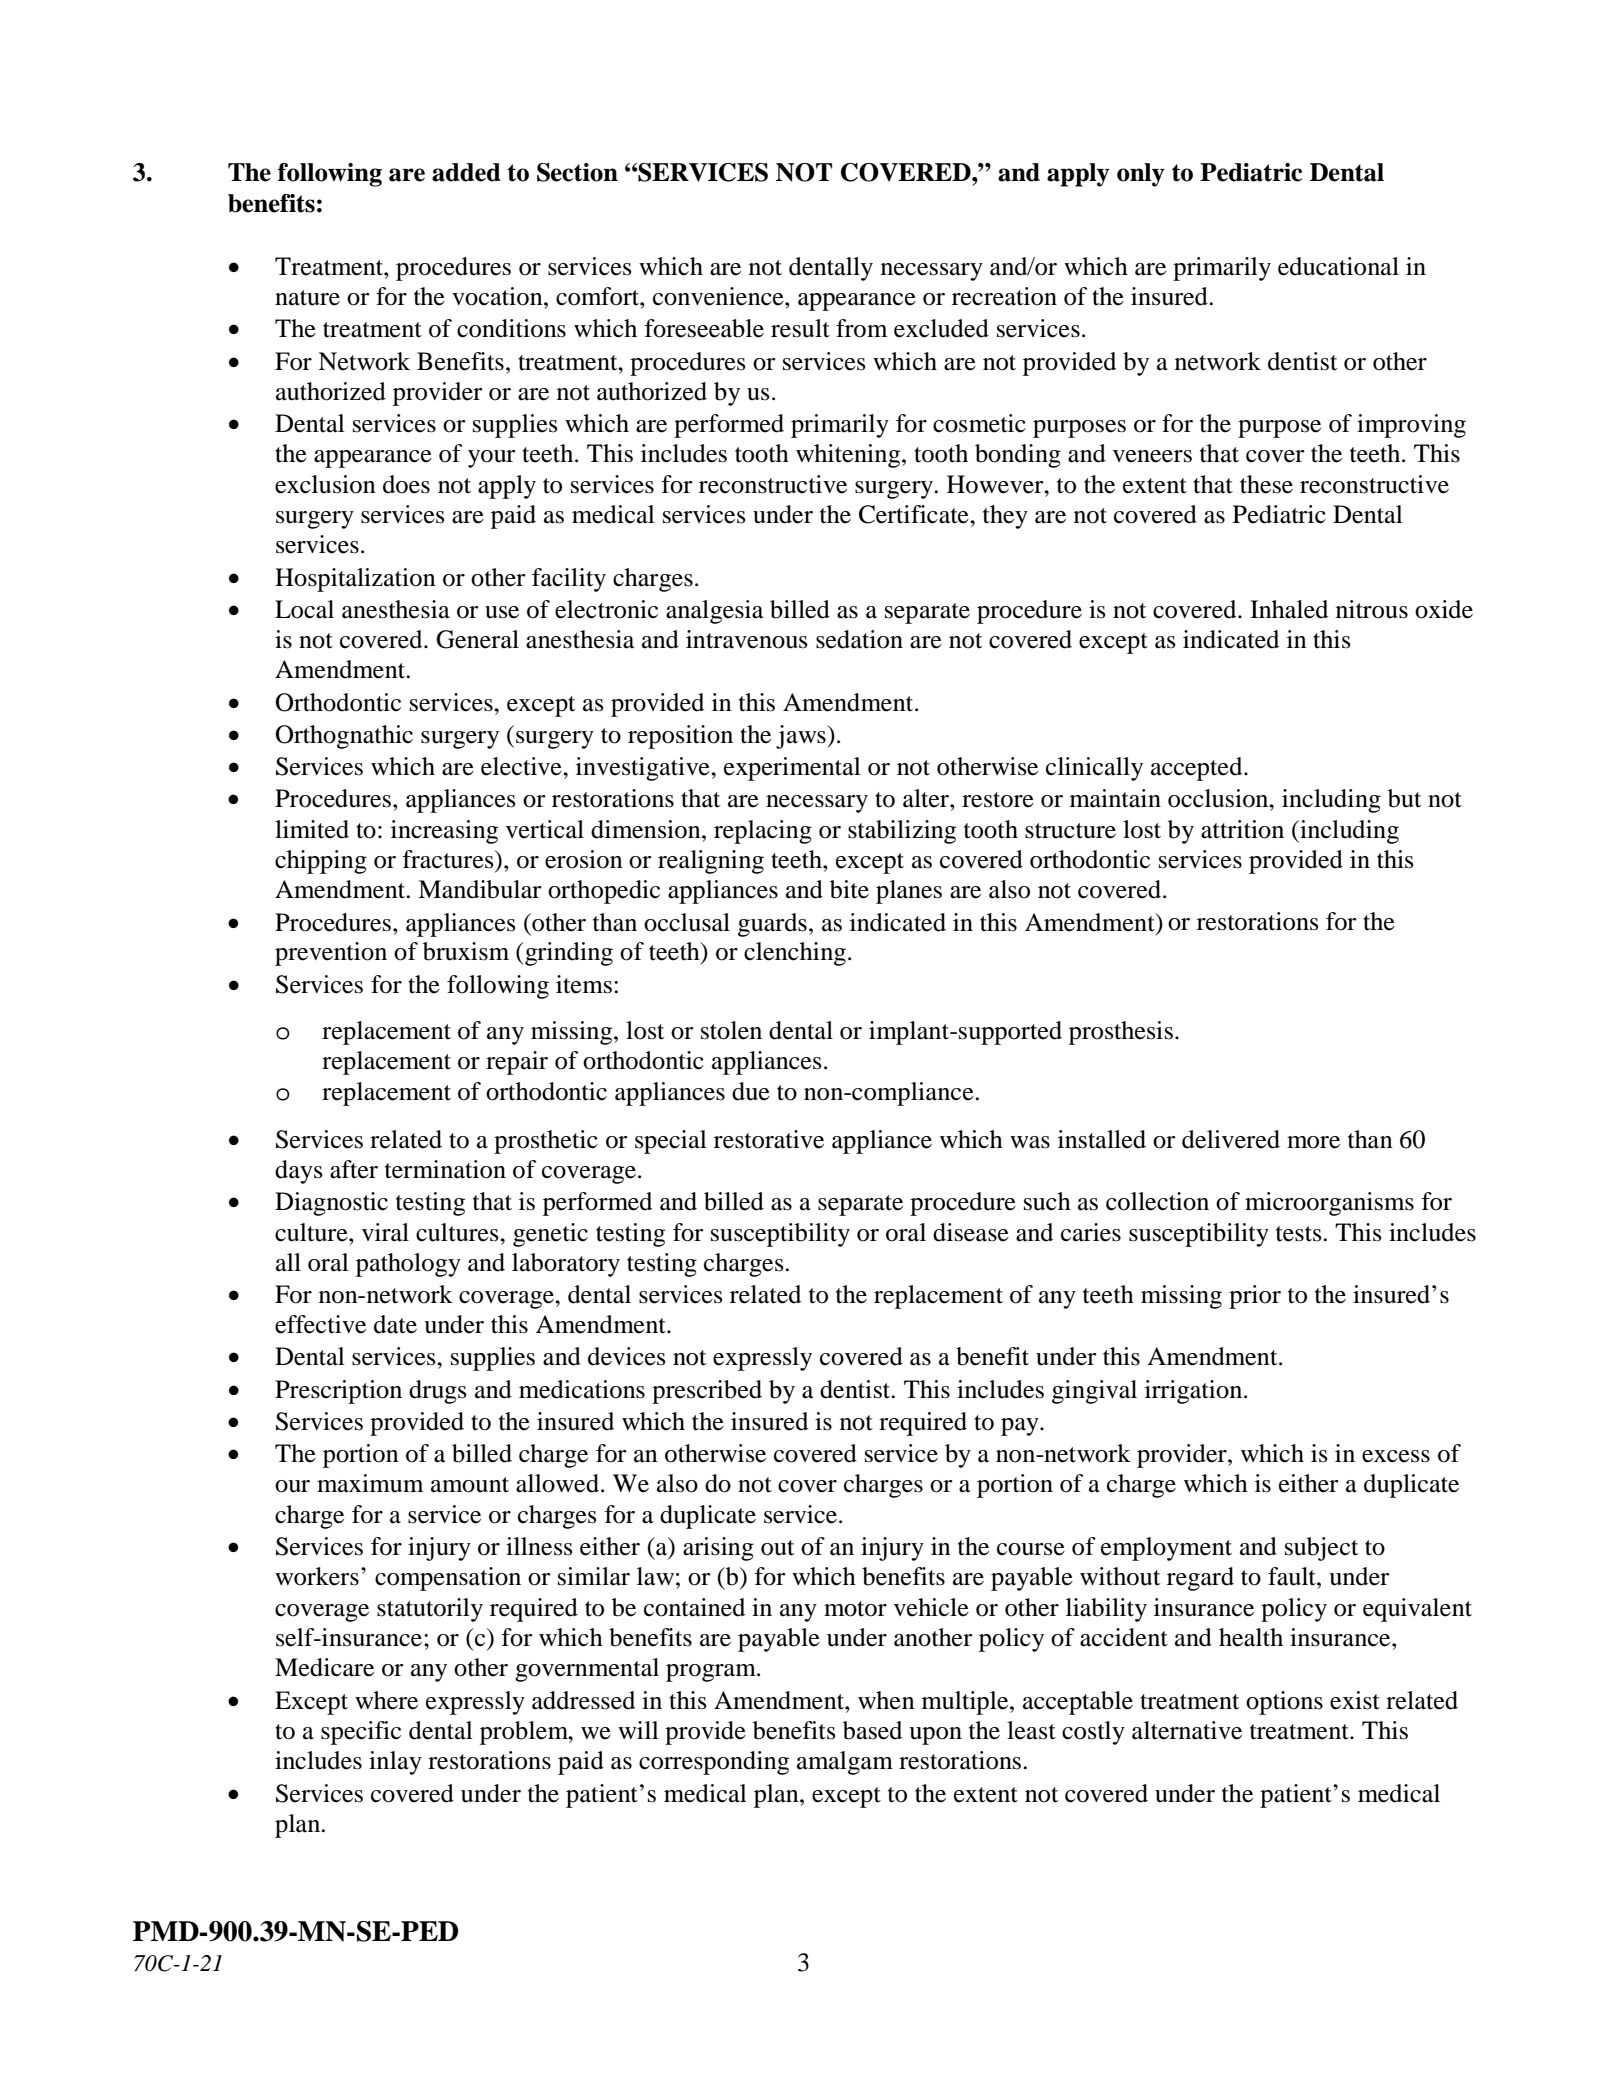  I want to click on date, so click(395, 1324).
